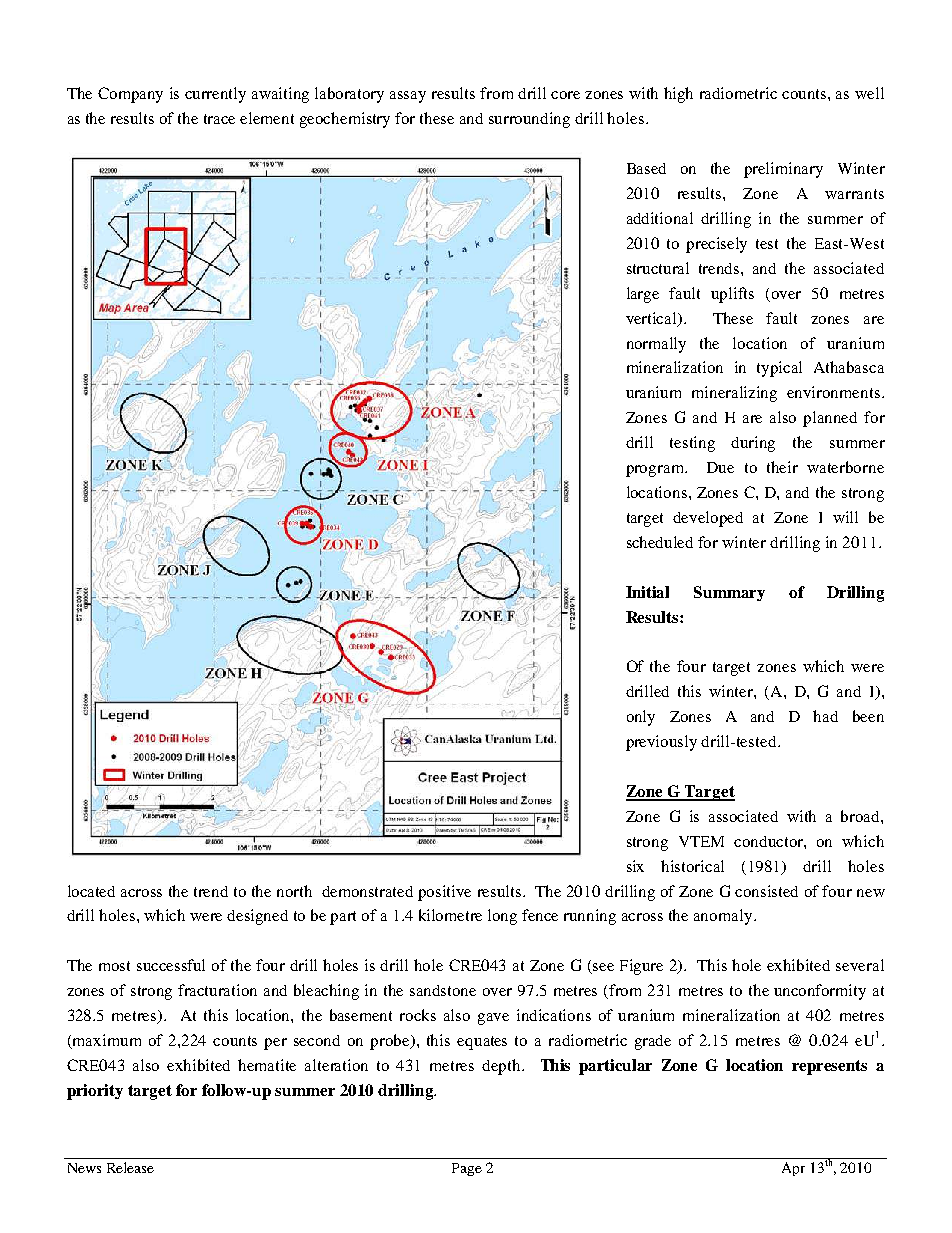 The image size is (952, 1233). What do you see at coordinates (467, 1169) in the screenshot?
I see `Page` at bounding box center [467, 1169].
